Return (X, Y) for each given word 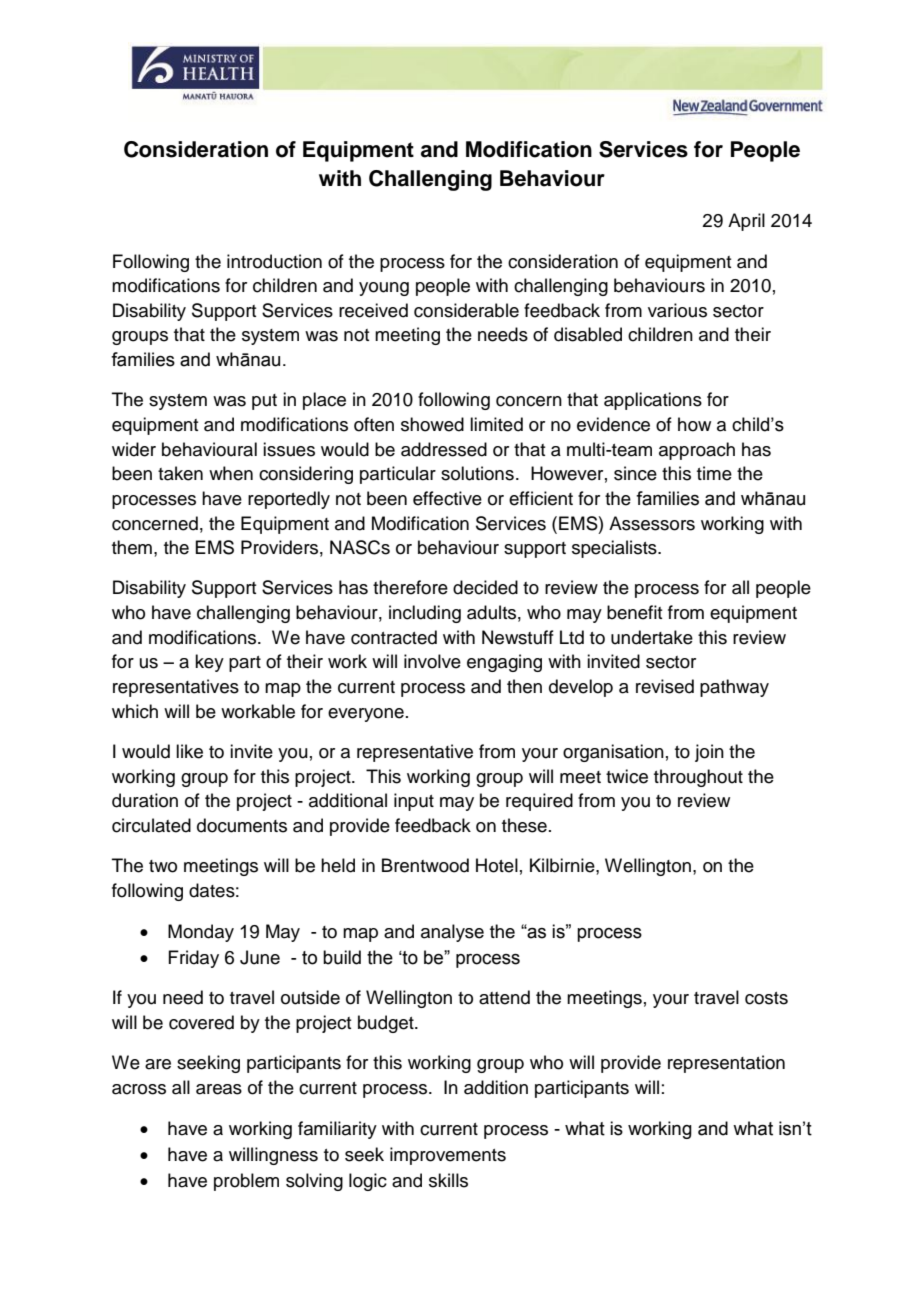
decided (485, 587)
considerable (466, 310)
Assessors (652, 523)
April (746, 222)
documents (242, 825)
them (132, 547)
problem (246, 1182)
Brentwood (425, 865)
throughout (698, 778)
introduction (274, 261)
